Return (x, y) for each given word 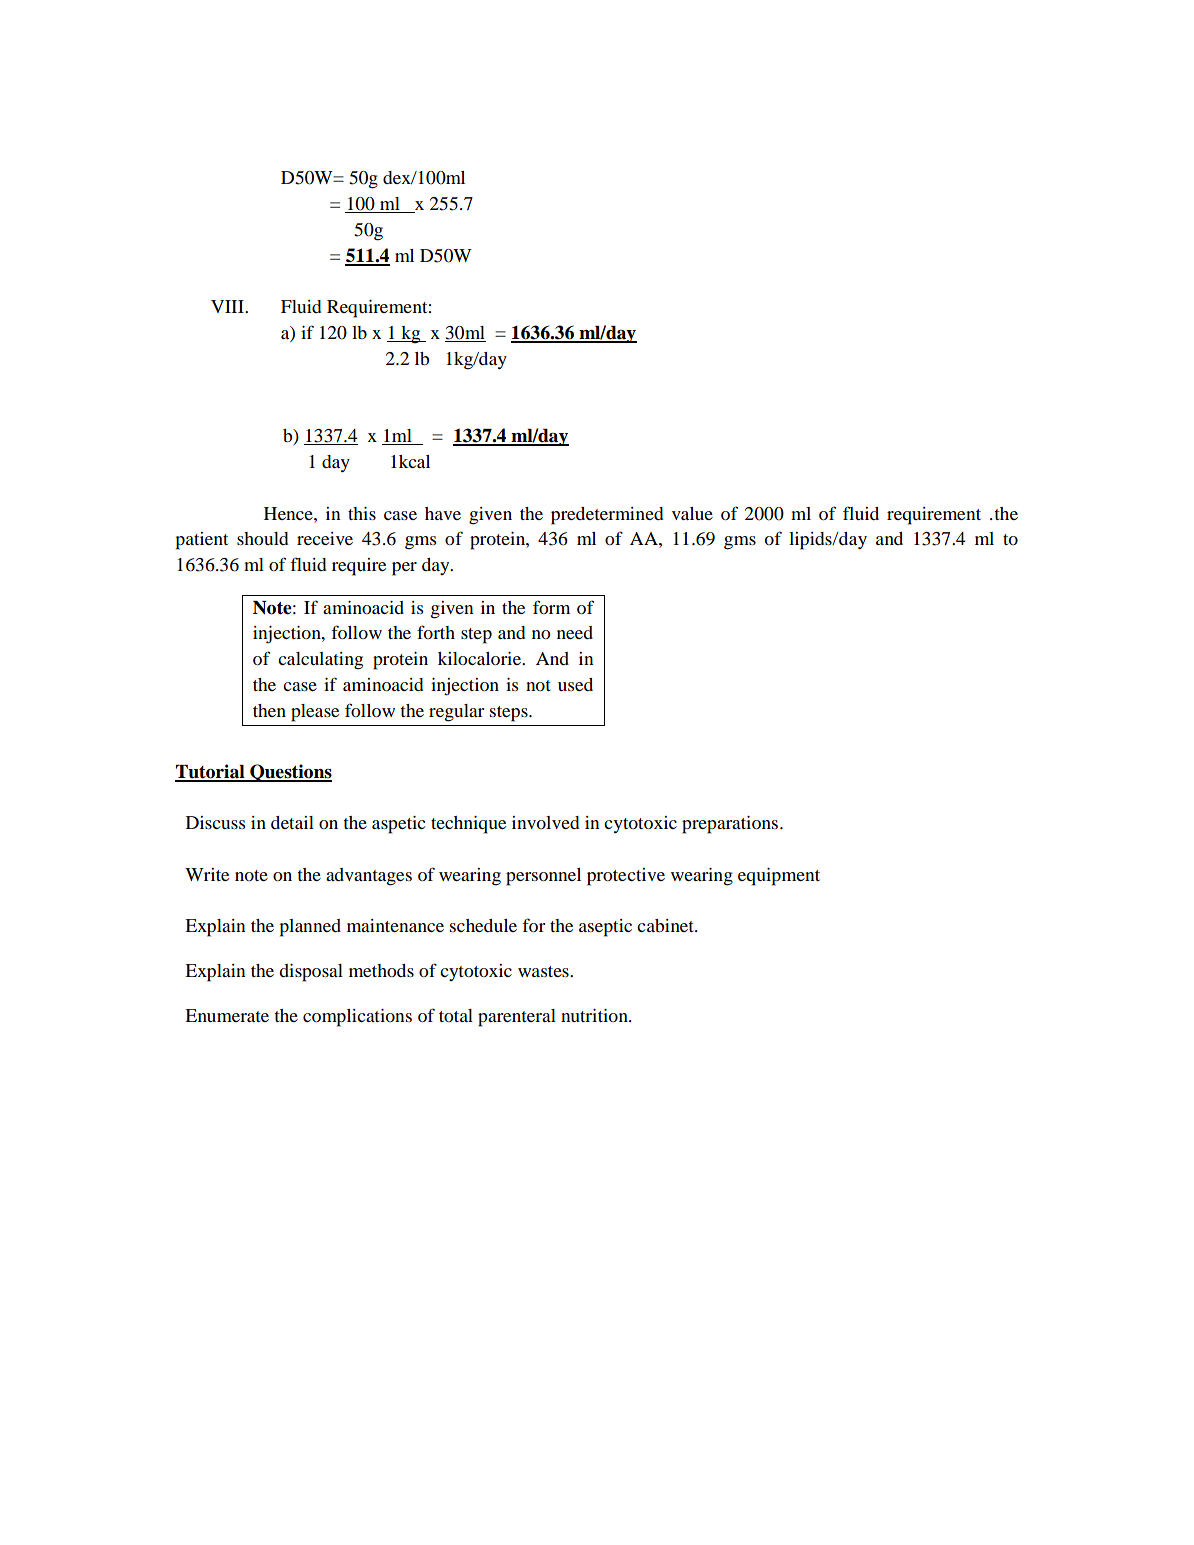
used (575, 684)
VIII (228, 306)
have (443, 513)
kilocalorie (480, 658)
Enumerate (227, 1015)
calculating (320, 661)
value (692, 513)
